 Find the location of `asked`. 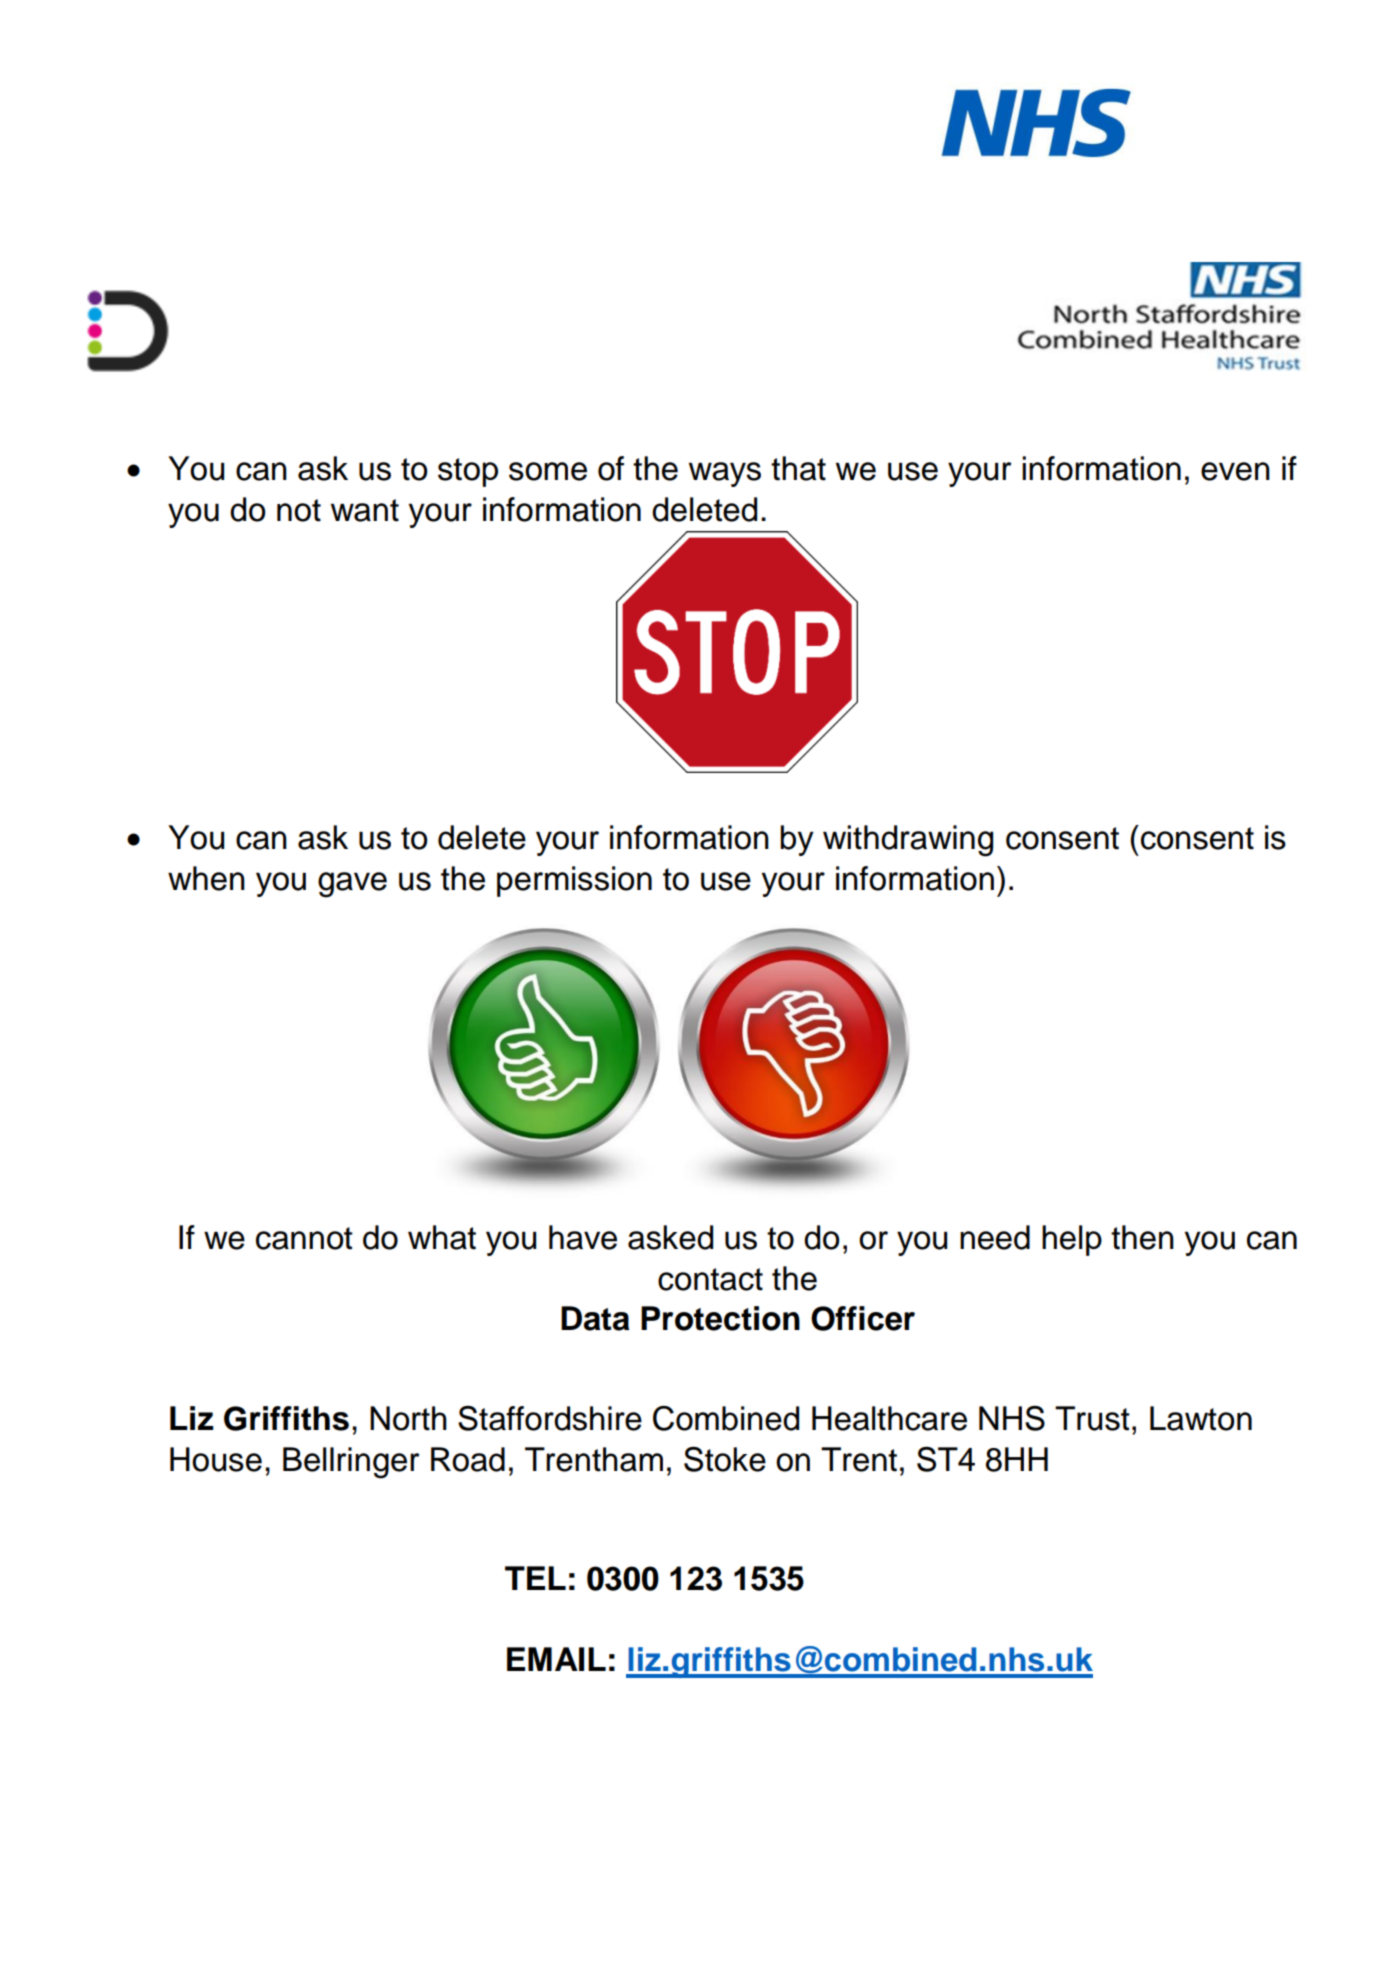

asked is located at coordinates (670, 1237).
